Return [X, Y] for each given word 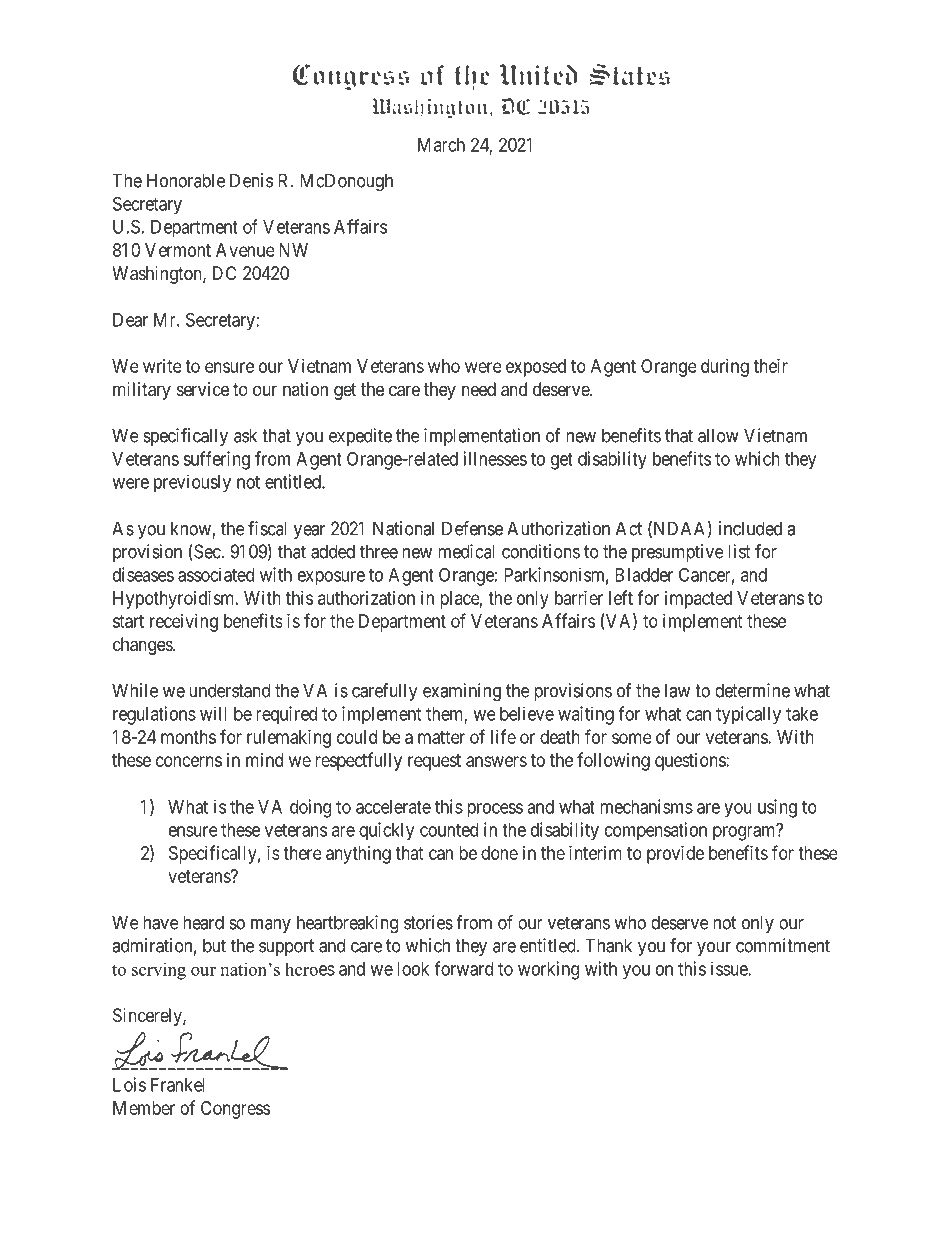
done [499, 853]
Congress [235, 1110]
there [302, 853]
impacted [698, 600]
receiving [184, 623]
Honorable [186, 180]
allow [718, 435]
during [725, 368]
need [479, 389]
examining [462, 692]
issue [730, 968]
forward [463, 968]
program [745, 833]
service [203, 389]
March [441, 145]
